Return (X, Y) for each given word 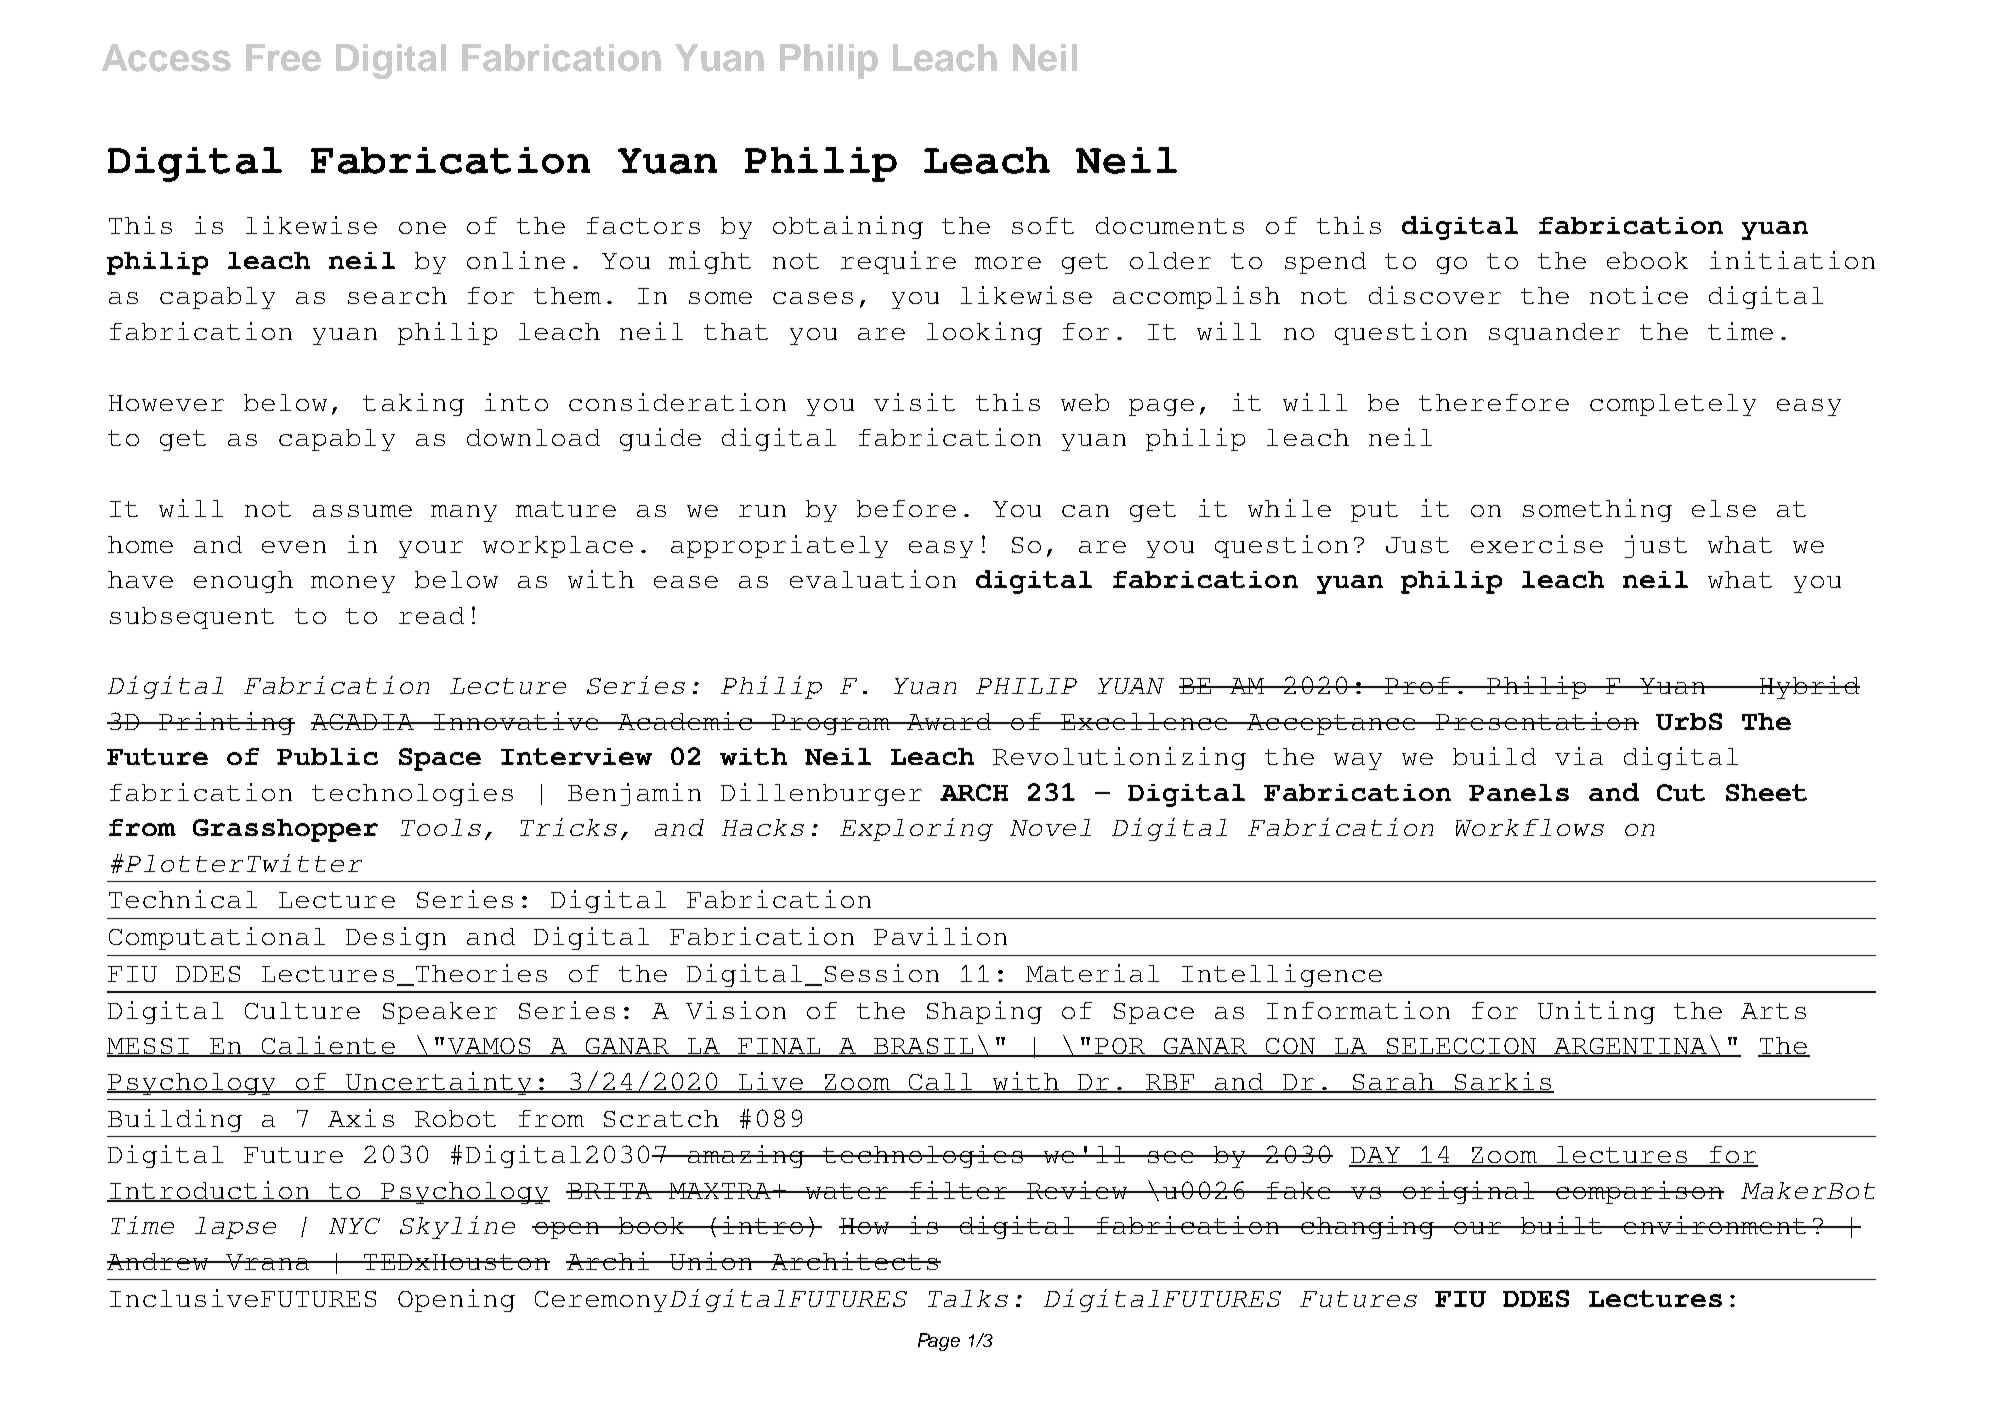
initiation (1792, 260)
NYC (354, 1226)
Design (396, 938)
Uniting (1596, 1012)
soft (1043, 225)
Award (949, 721)
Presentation (1536, 721)
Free (283, 58)
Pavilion (940, 936)
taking (413, 404)
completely (1673, 405)
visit (914, 402)
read (431, 615)
